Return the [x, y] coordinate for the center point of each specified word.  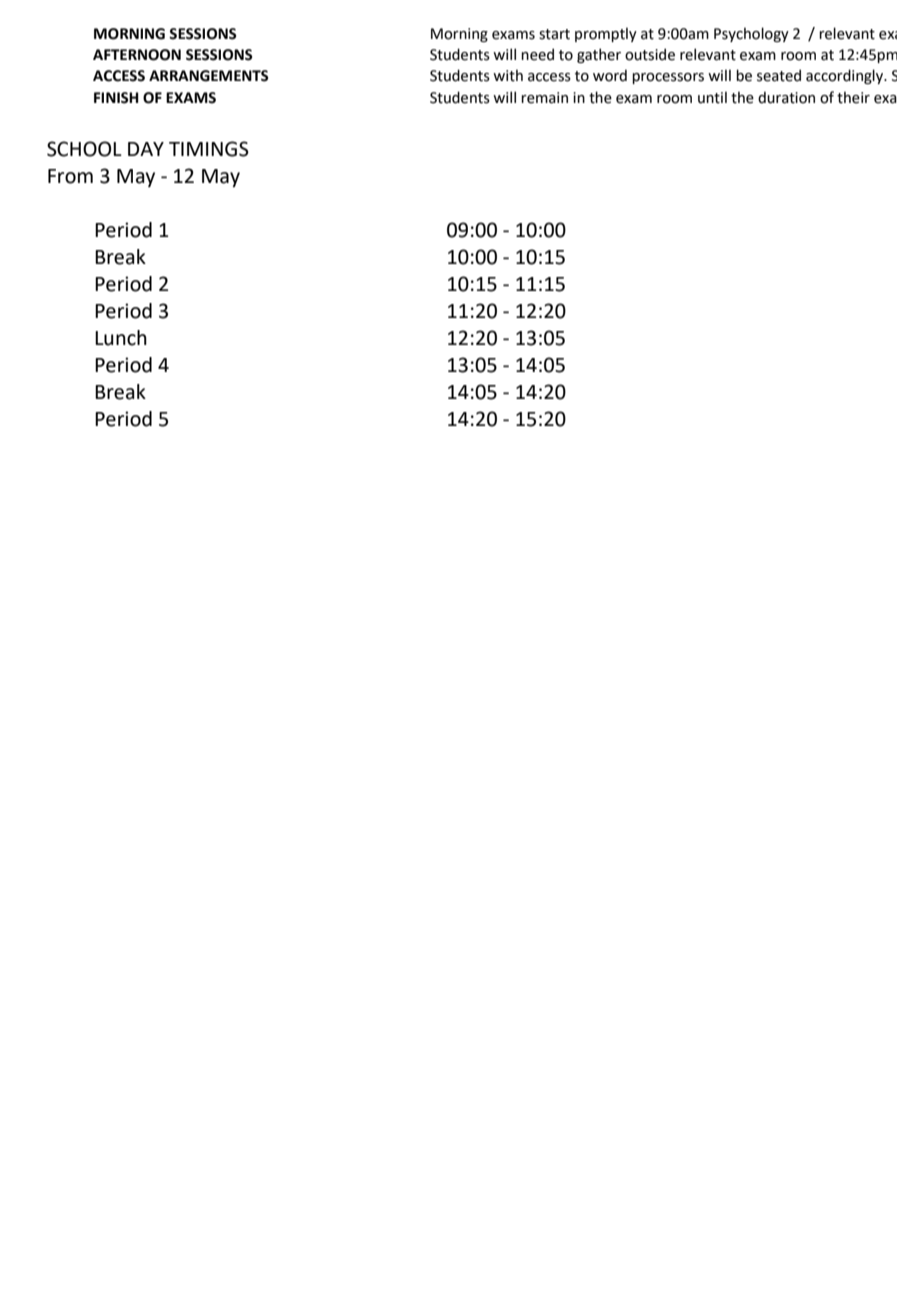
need [537, 54]
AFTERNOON [137, 55]
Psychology [751, 34]
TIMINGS [209, 149]
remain [544, 98]
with [508, 75]
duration [786, 97]
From [70, 176]
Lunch [121, 338]
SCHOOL [84, 149]
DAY [146, 149]
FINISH [116, 98]
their [853, 97]
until [712, 97]
